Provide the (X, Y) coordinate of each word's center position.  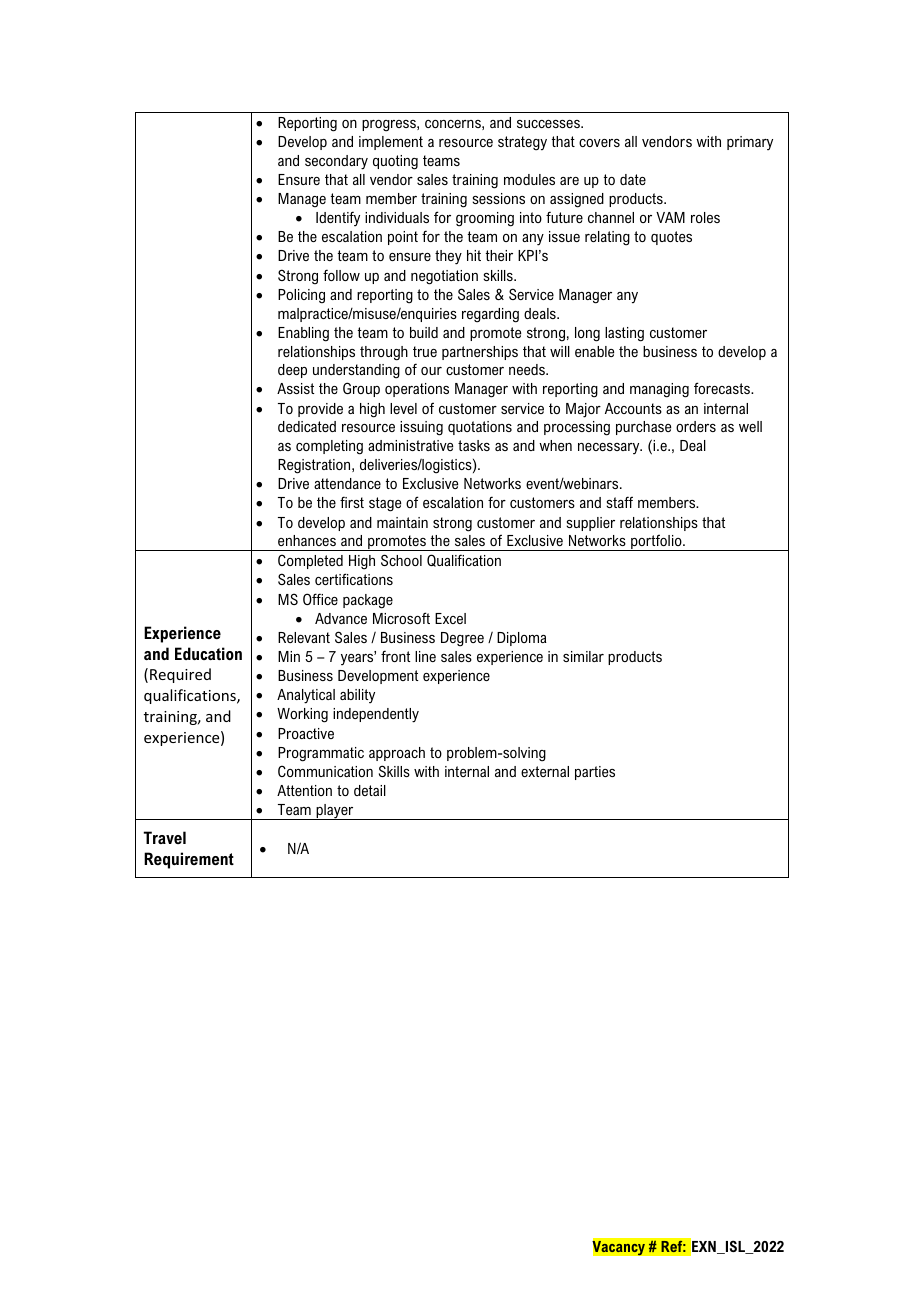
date (633, 179)
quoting (395, 162)
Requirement (189, 860)
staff (619, 502)
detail (370, 790)
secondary (336, 162)
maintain (402, 522)
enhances (307, 540)
